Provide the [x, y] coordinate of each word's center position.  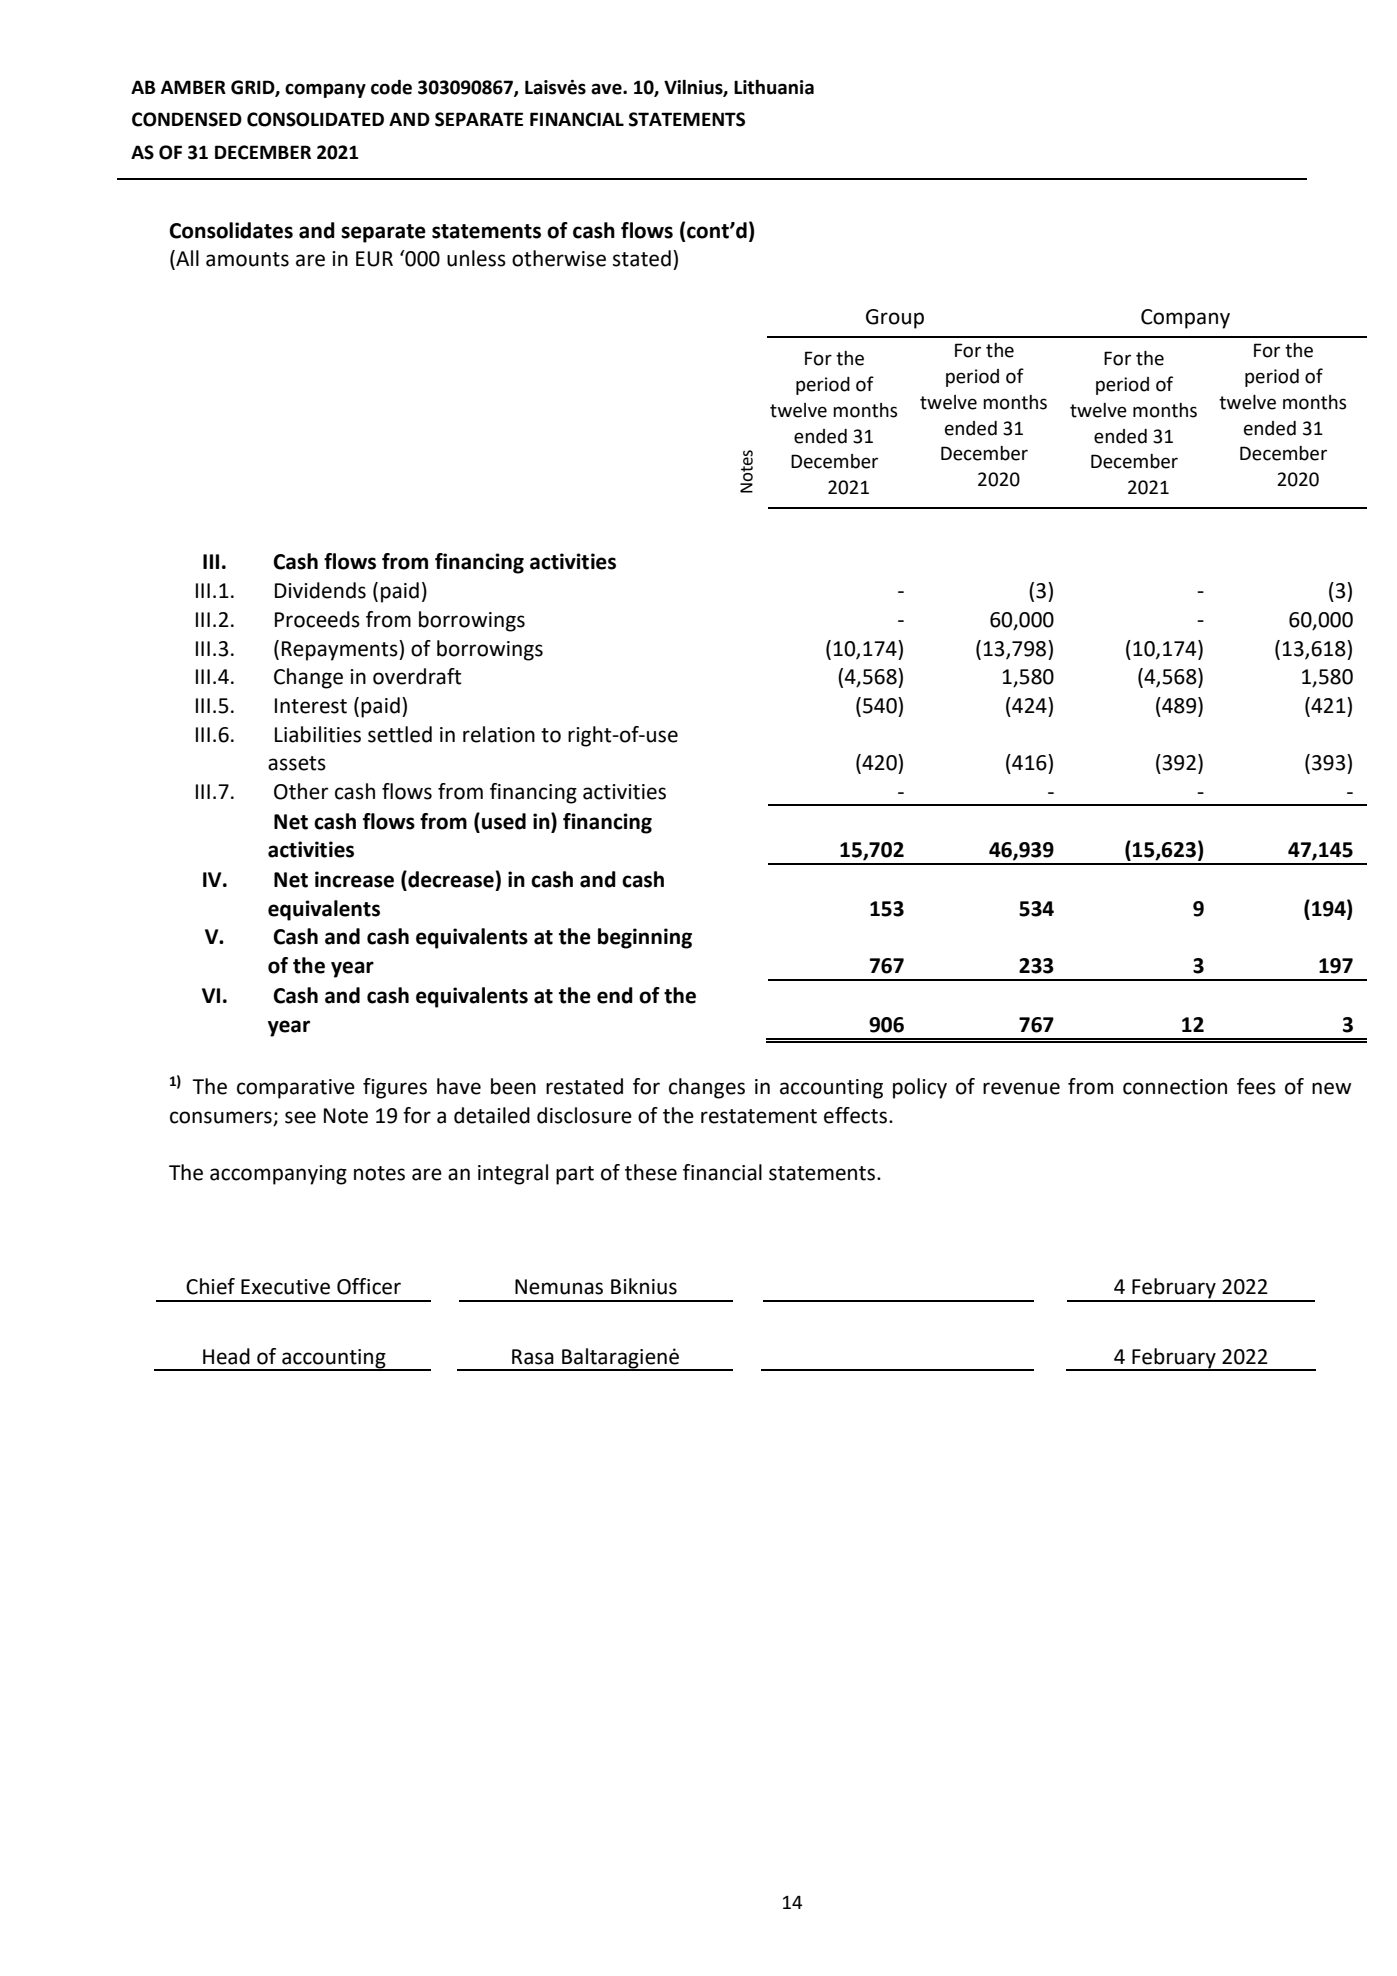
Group [895, 319]
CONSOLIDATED [315, 119]
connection [1175, 1087]
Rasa [533, 1357]
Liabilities [318, 734]
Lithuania [774, 87]
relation [499, 734]
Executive [285, 1287]
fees [1256, 1086]
